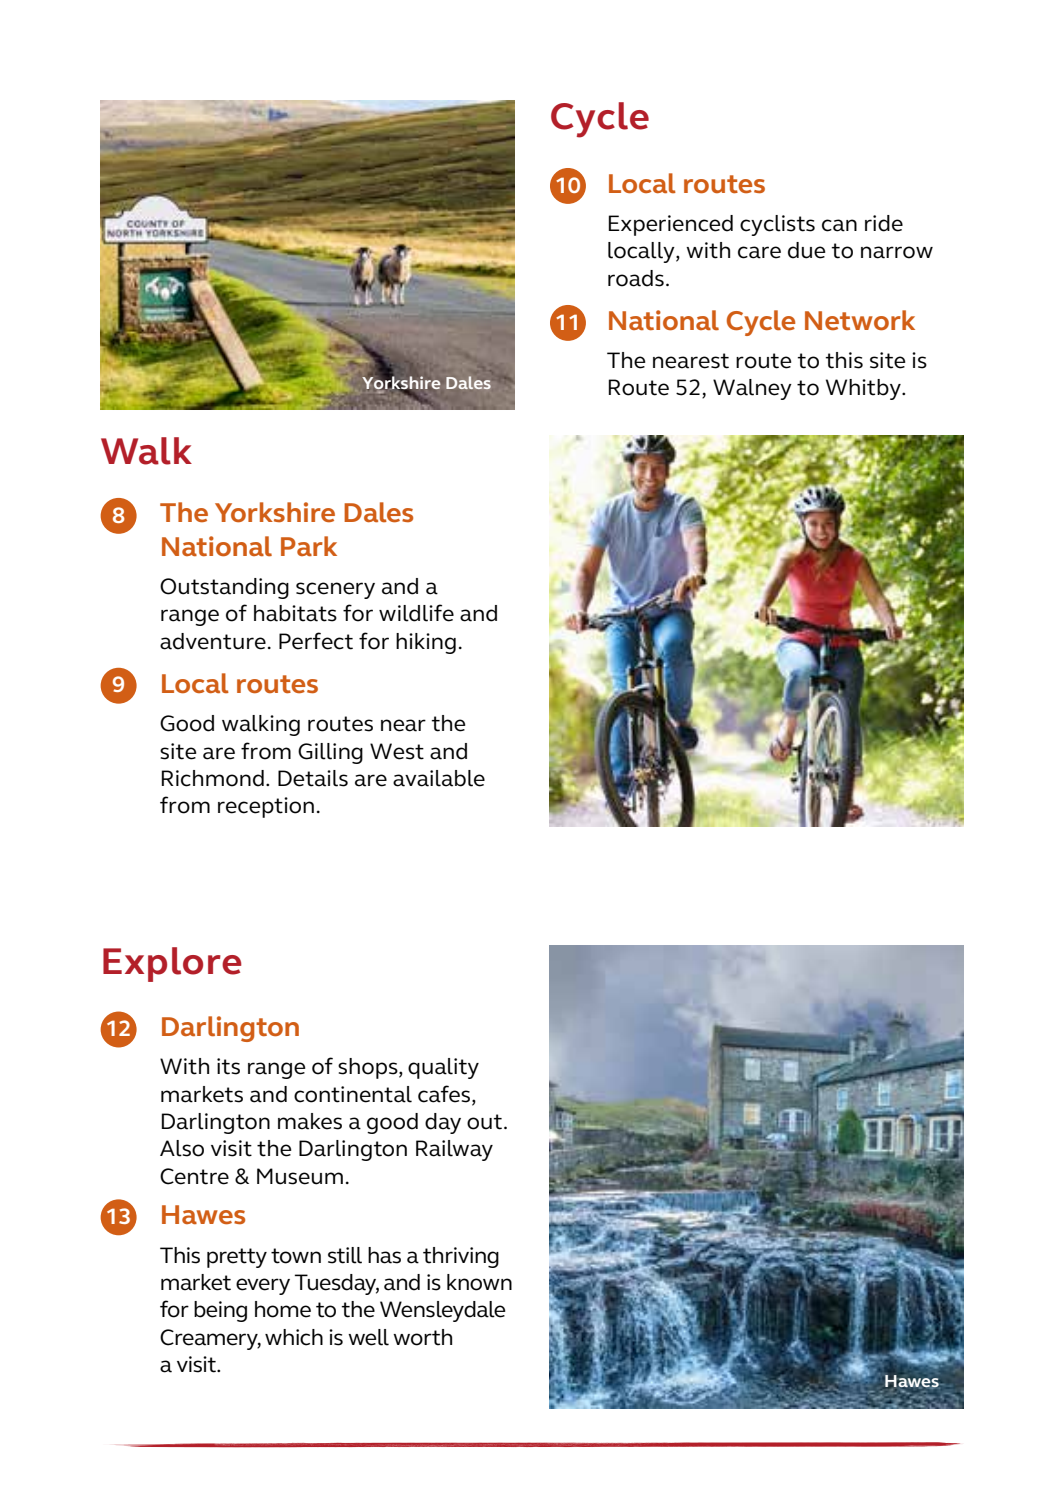  What do you see at coordinates (636, 278) in the page?
I see `roads` at bounding box center [636, 278].
